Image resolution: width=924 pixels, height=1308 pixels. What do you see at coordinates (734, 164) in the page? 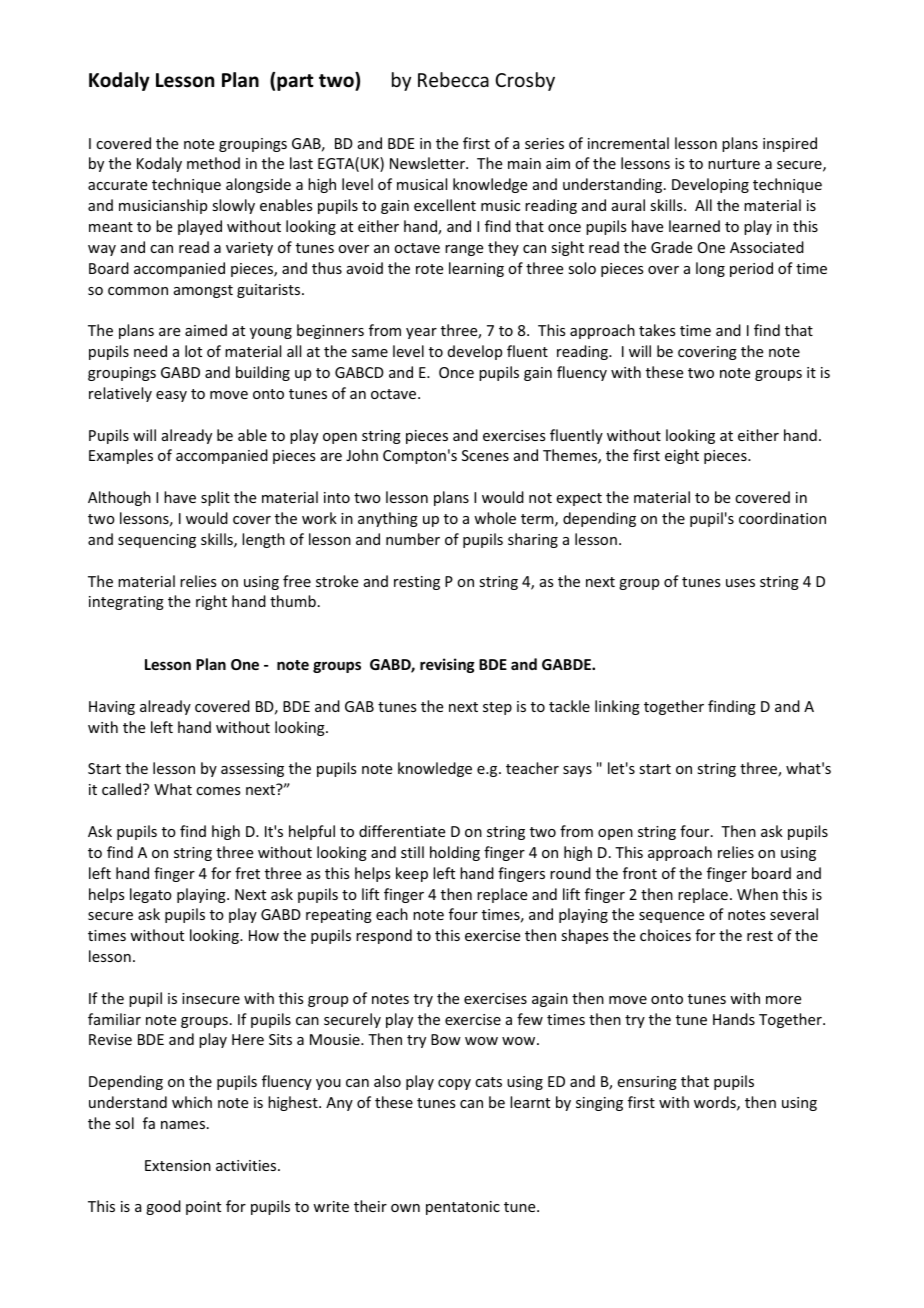
I see `nurture` at bounding box center [734, 164].
